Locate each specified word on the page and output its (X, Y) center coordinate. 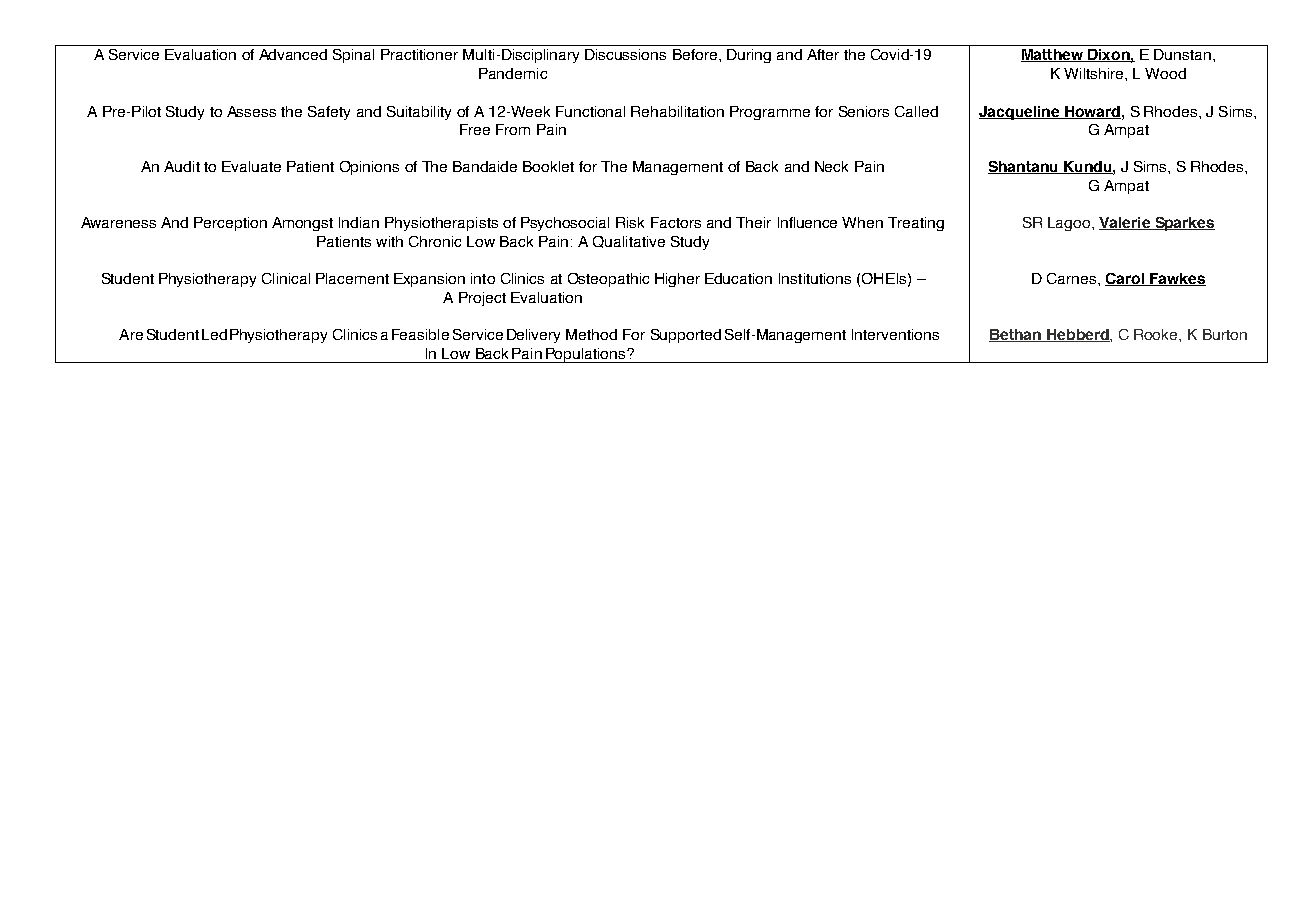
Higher (677, 280)
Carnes (1073, 278)
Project (482, 299)
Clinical (286, 278)
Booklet (548, 166)
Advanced (293, 54)
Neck (831, 166)
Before (695, 54)
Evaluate (251, 166)
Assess (251, 111)
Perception (230, 224)
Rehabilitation (677, 111)
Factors (676, 222)
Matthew (1053, 55)
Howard (1092, 112)
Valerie (1125, 223)
